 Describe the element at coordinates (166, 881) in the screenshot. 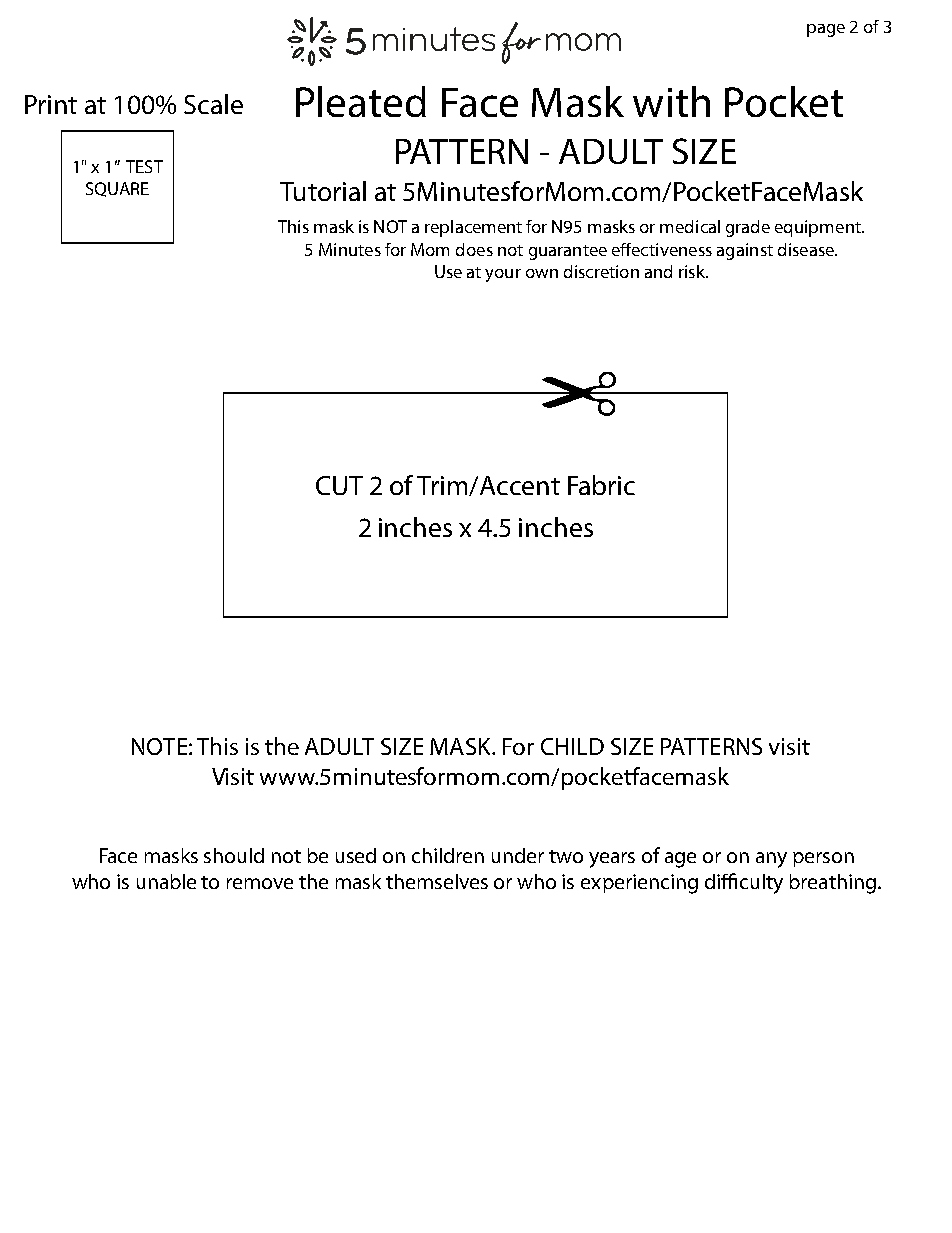

I see `unable` at that location.
